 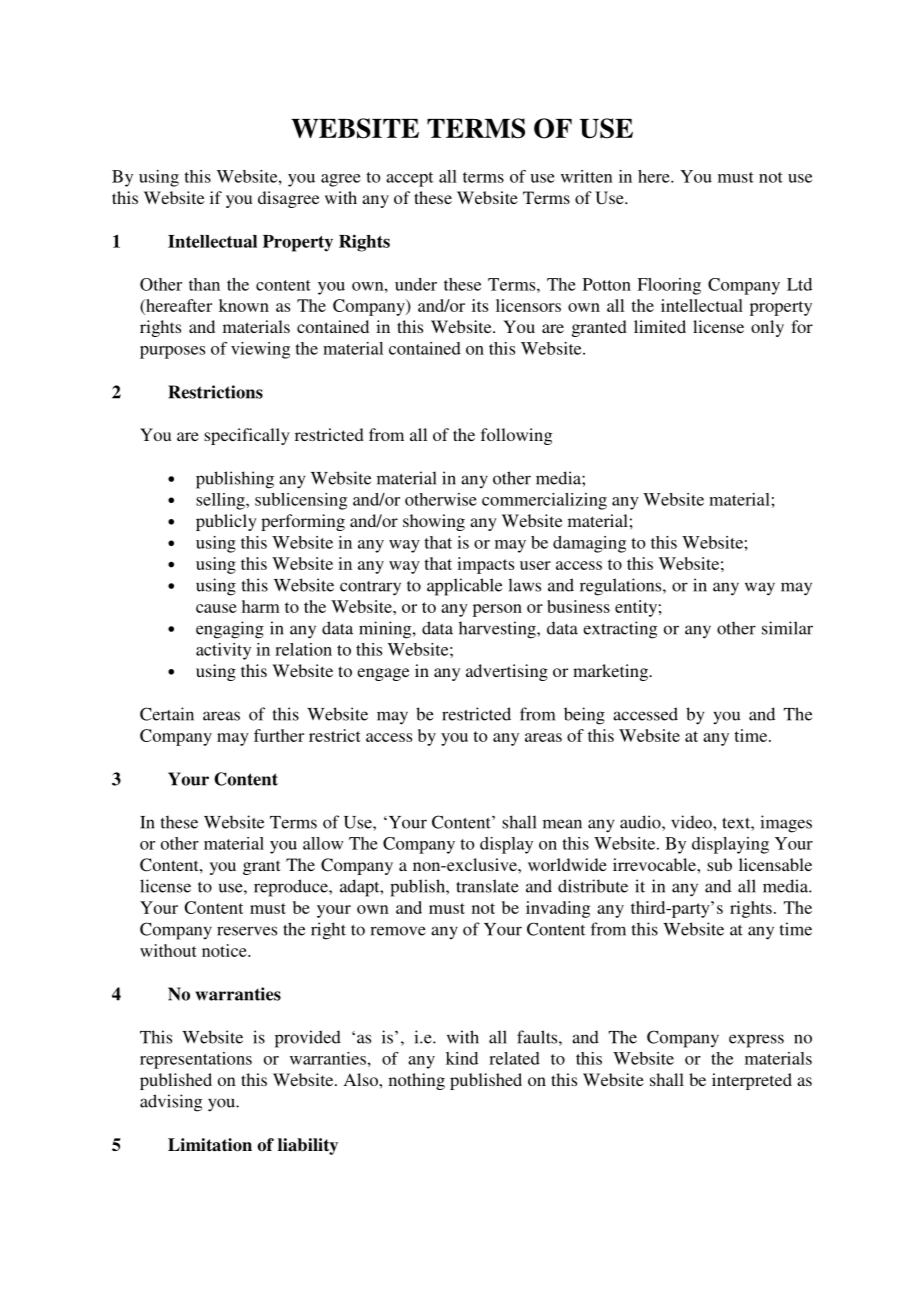 I want to click on specifically, so click(x=247, y=436).
